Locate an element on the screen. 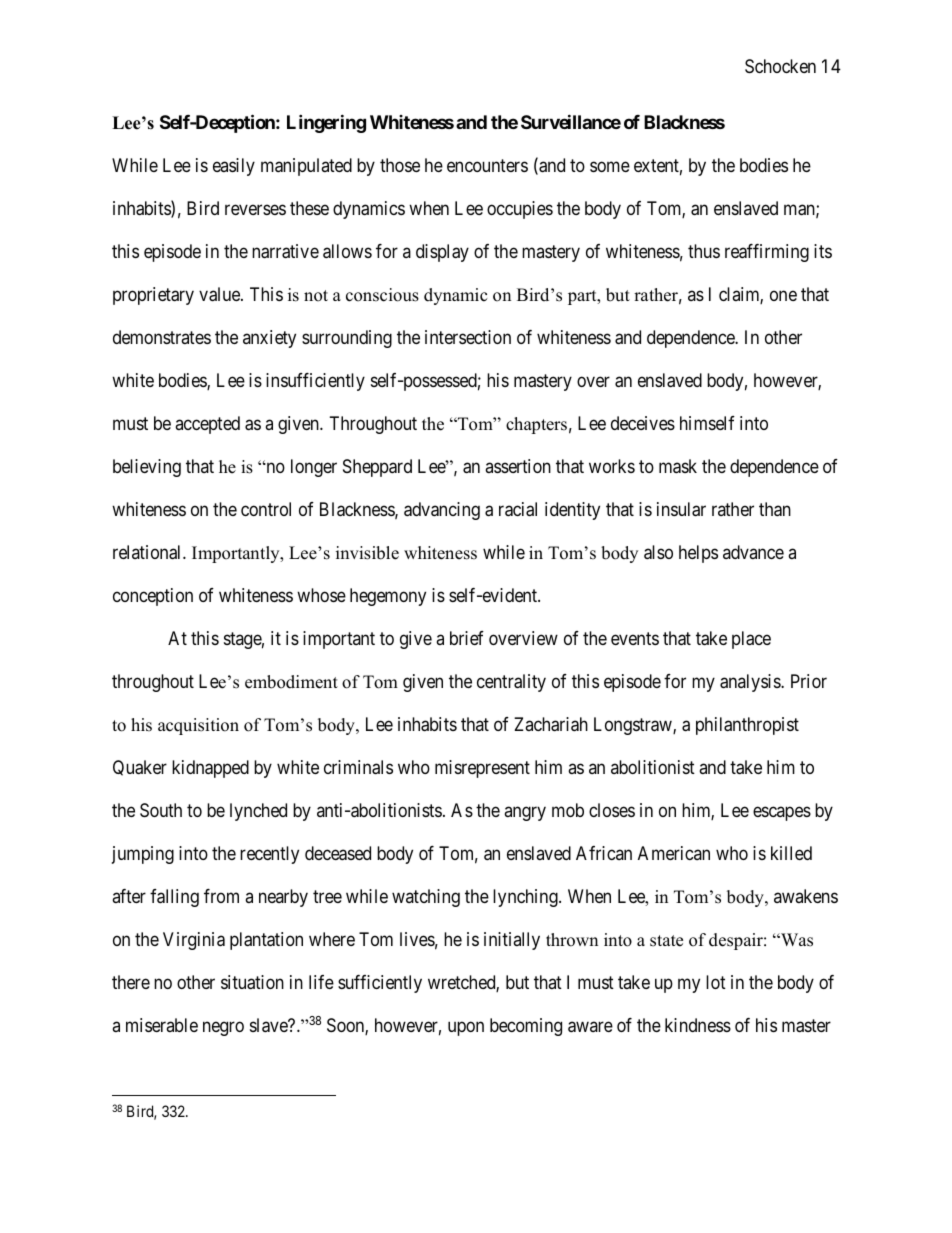 This screenshot has height=1233, width=952. encounters is located at coordinates (487, 165).
